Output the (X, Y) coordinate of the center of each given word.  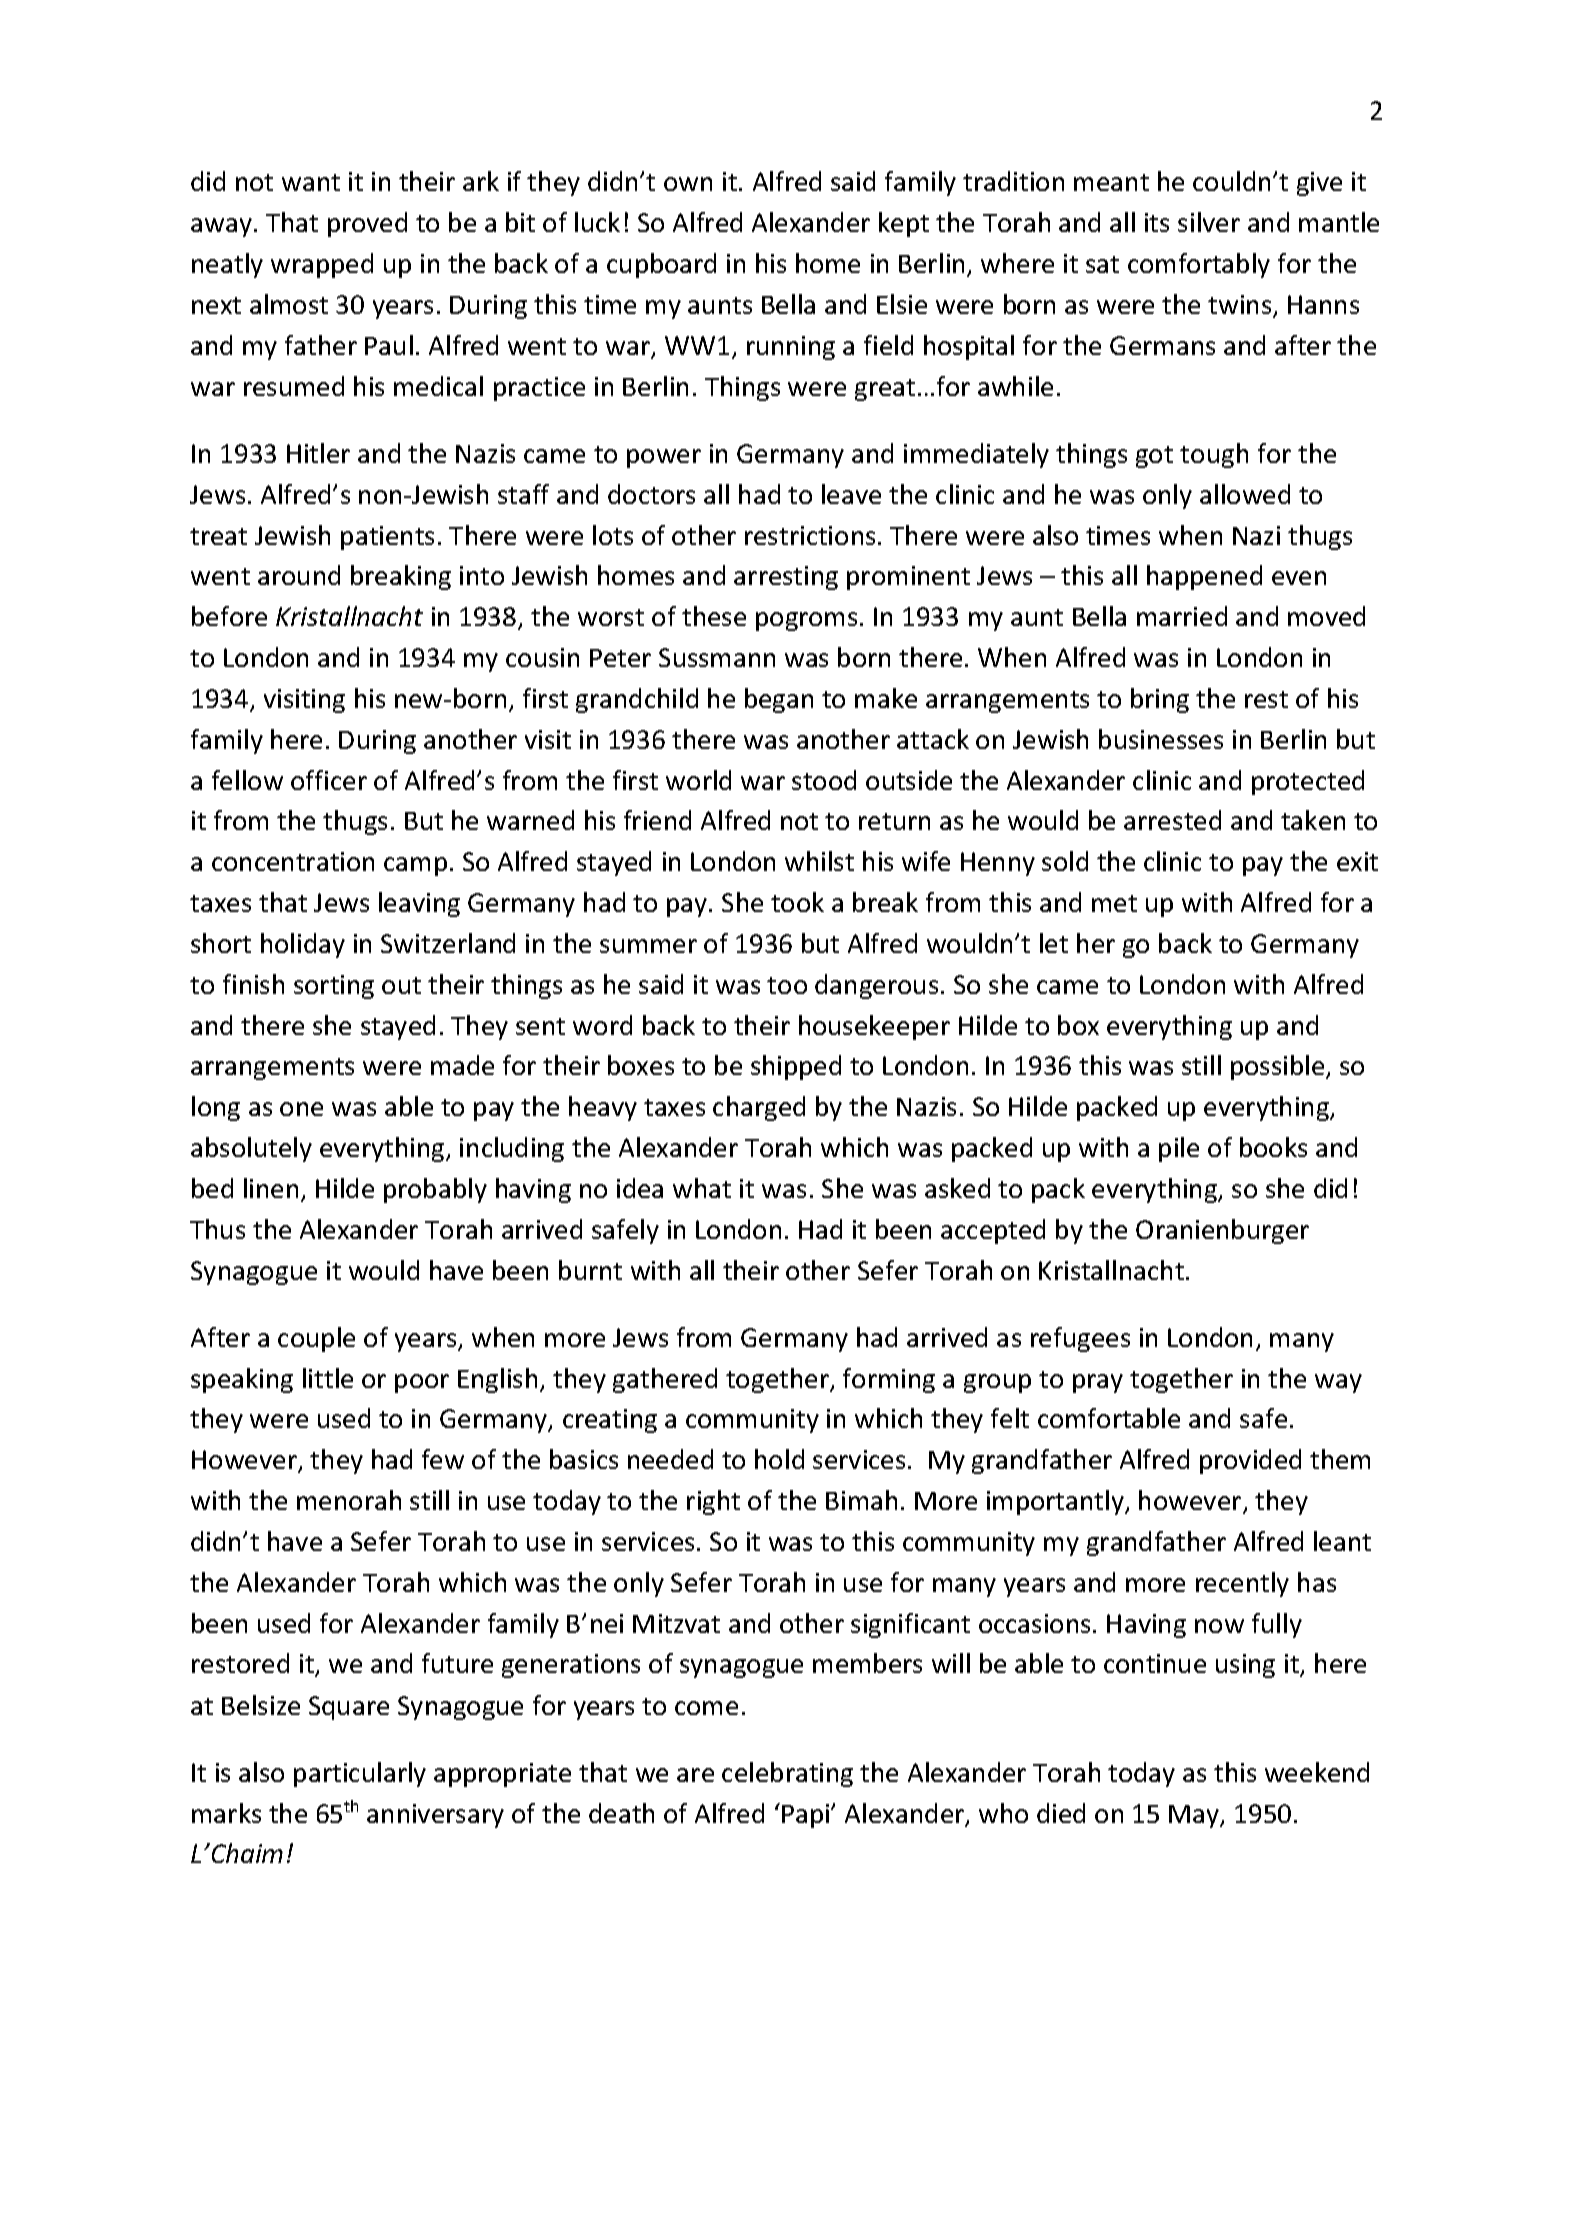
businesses (1161, 739)
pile (1179, 1149)
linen (271, 1188)
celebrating (787, 1774)
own (688, 184)
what (702, 1188)
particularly (360, 1774)
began (779, 700)
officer (329, 780)
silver (1209, 222)
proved (367, 224)
